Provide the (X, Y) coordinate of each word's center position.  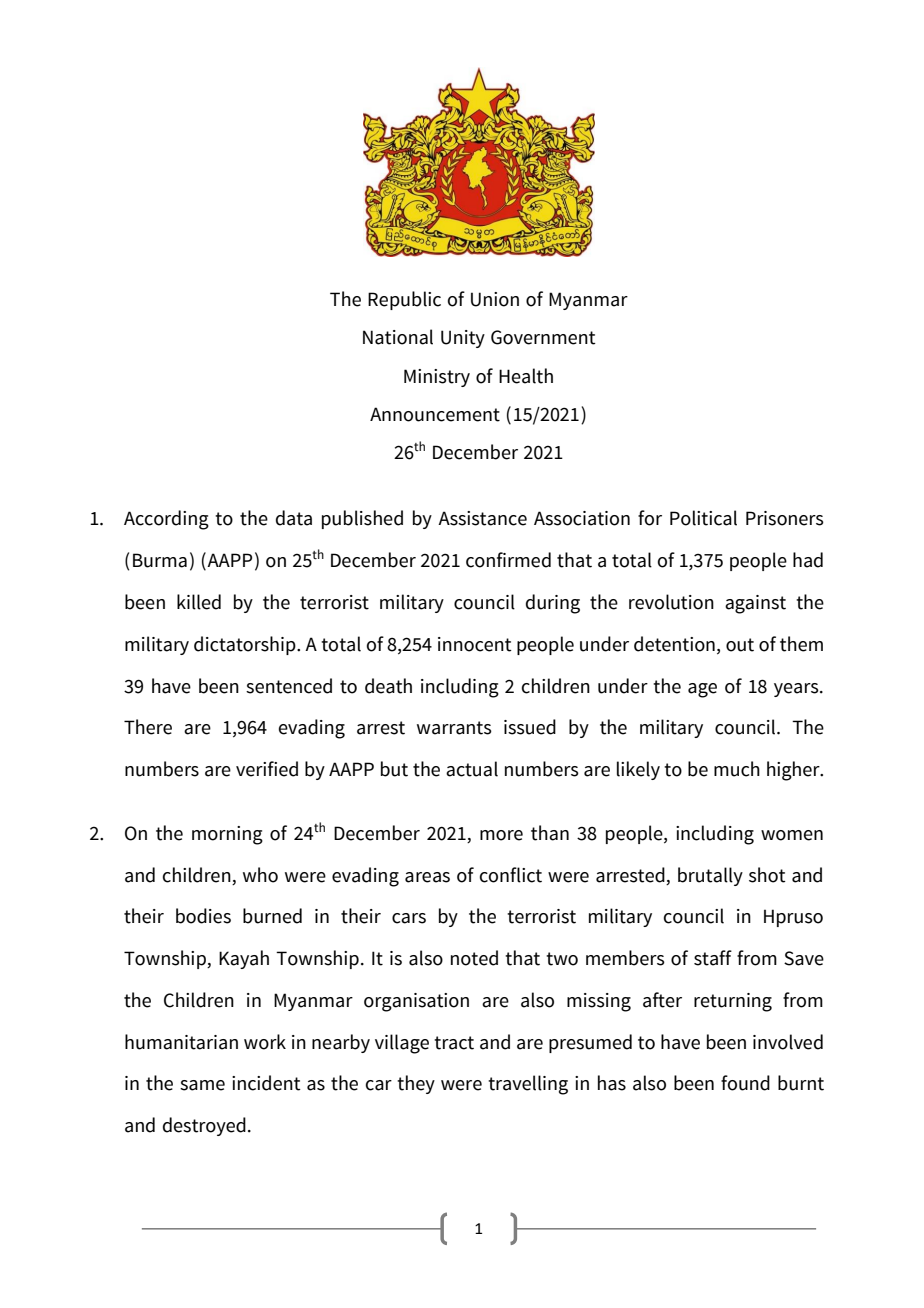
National (398, 337)
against (755, 604)
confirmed (508, 560)
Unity (463, 339)
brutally (710, 876)
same (202, 1085)
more (501, 835)
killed (199, 602)
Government (543, 337)
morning (227, 835)
